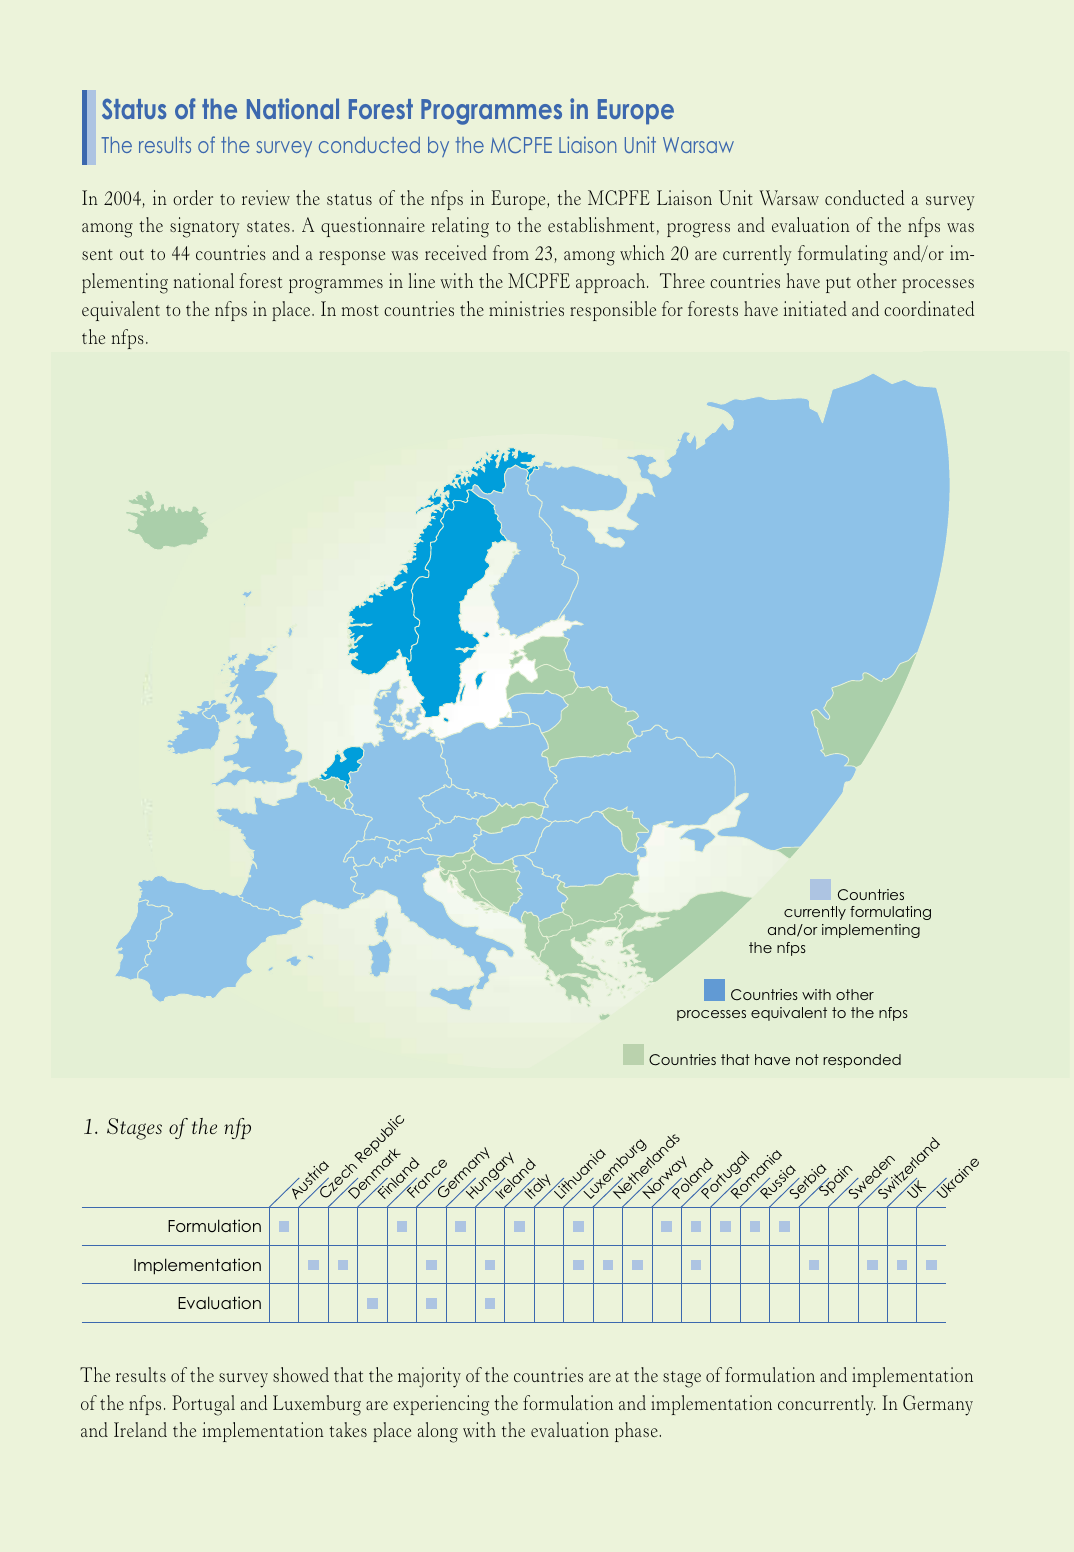 The width and height of the screenshot is (1074, 1552). What do you see at coordinates (838, 285) in the screenshot?
I see `put` at bounding box center [838, 285].
